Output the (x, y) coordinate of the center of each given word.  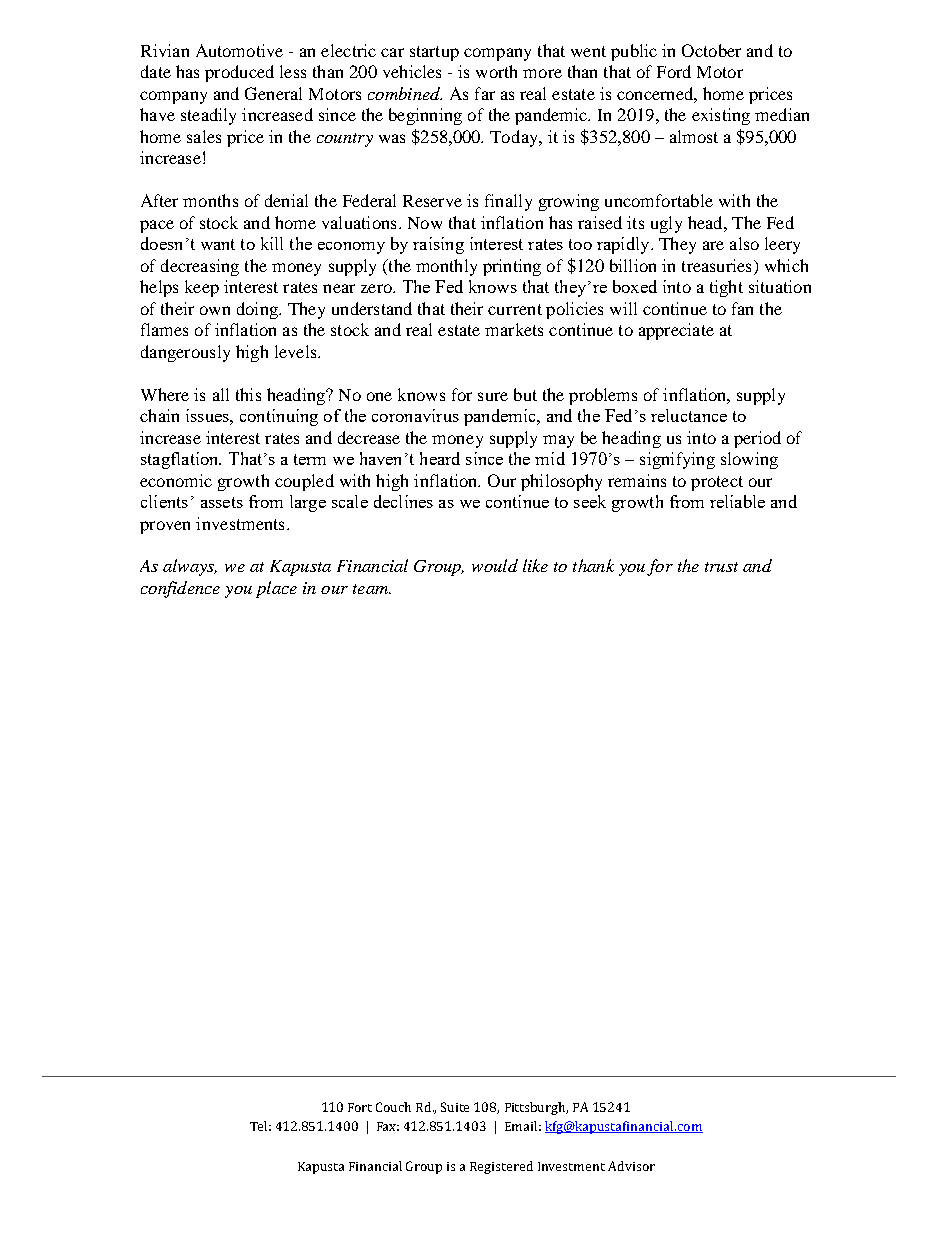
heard (440, 458)
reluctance (689, 415)
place (276, 589)
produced (239, 73)
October (711, 50)
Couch (393, 1107)
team (372, 589)
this (248, 394)
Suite (455, 1107)
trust (721, 567)
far (485, 93)
